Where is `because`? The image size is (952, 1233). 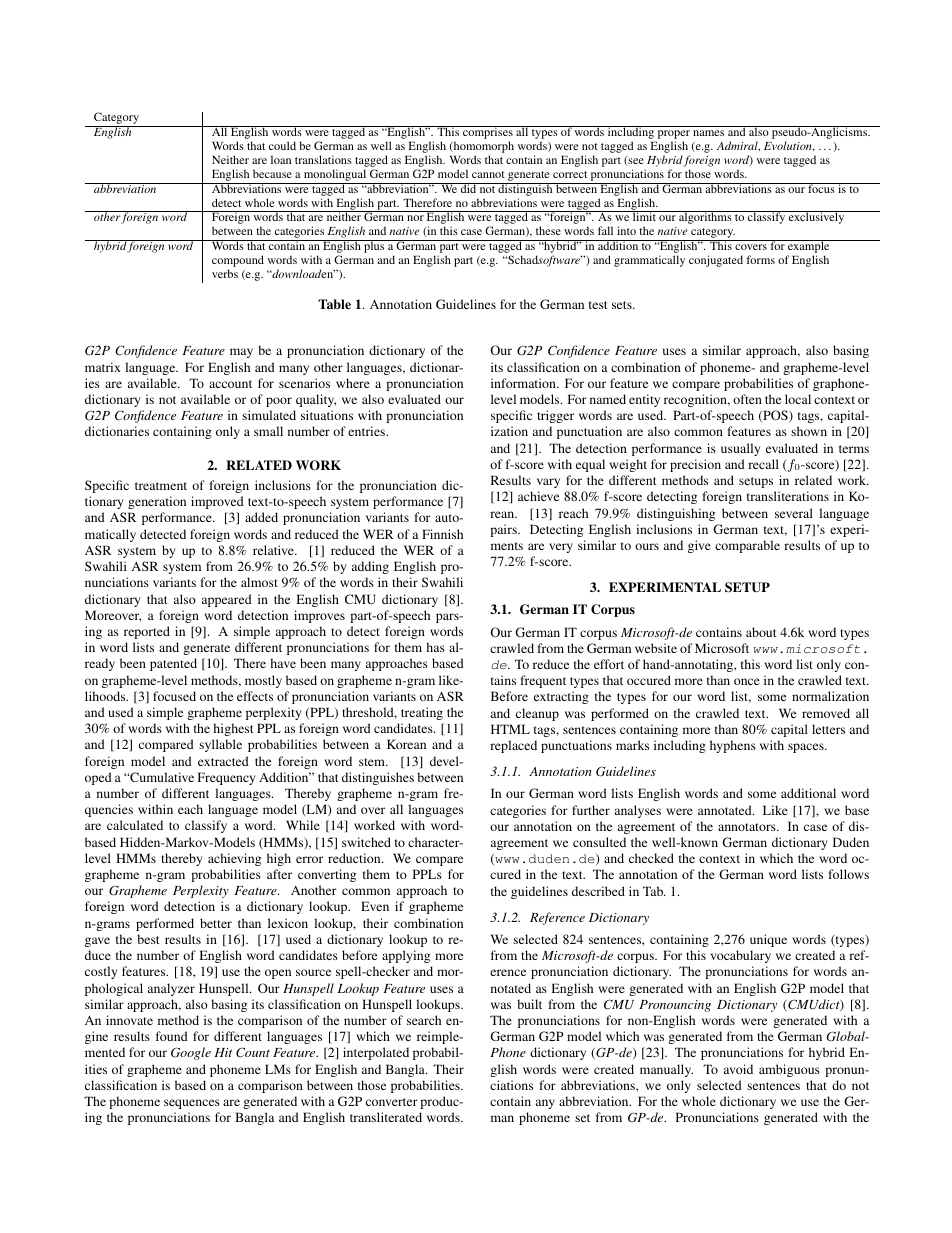 because is located at coordinates (272, 173).
